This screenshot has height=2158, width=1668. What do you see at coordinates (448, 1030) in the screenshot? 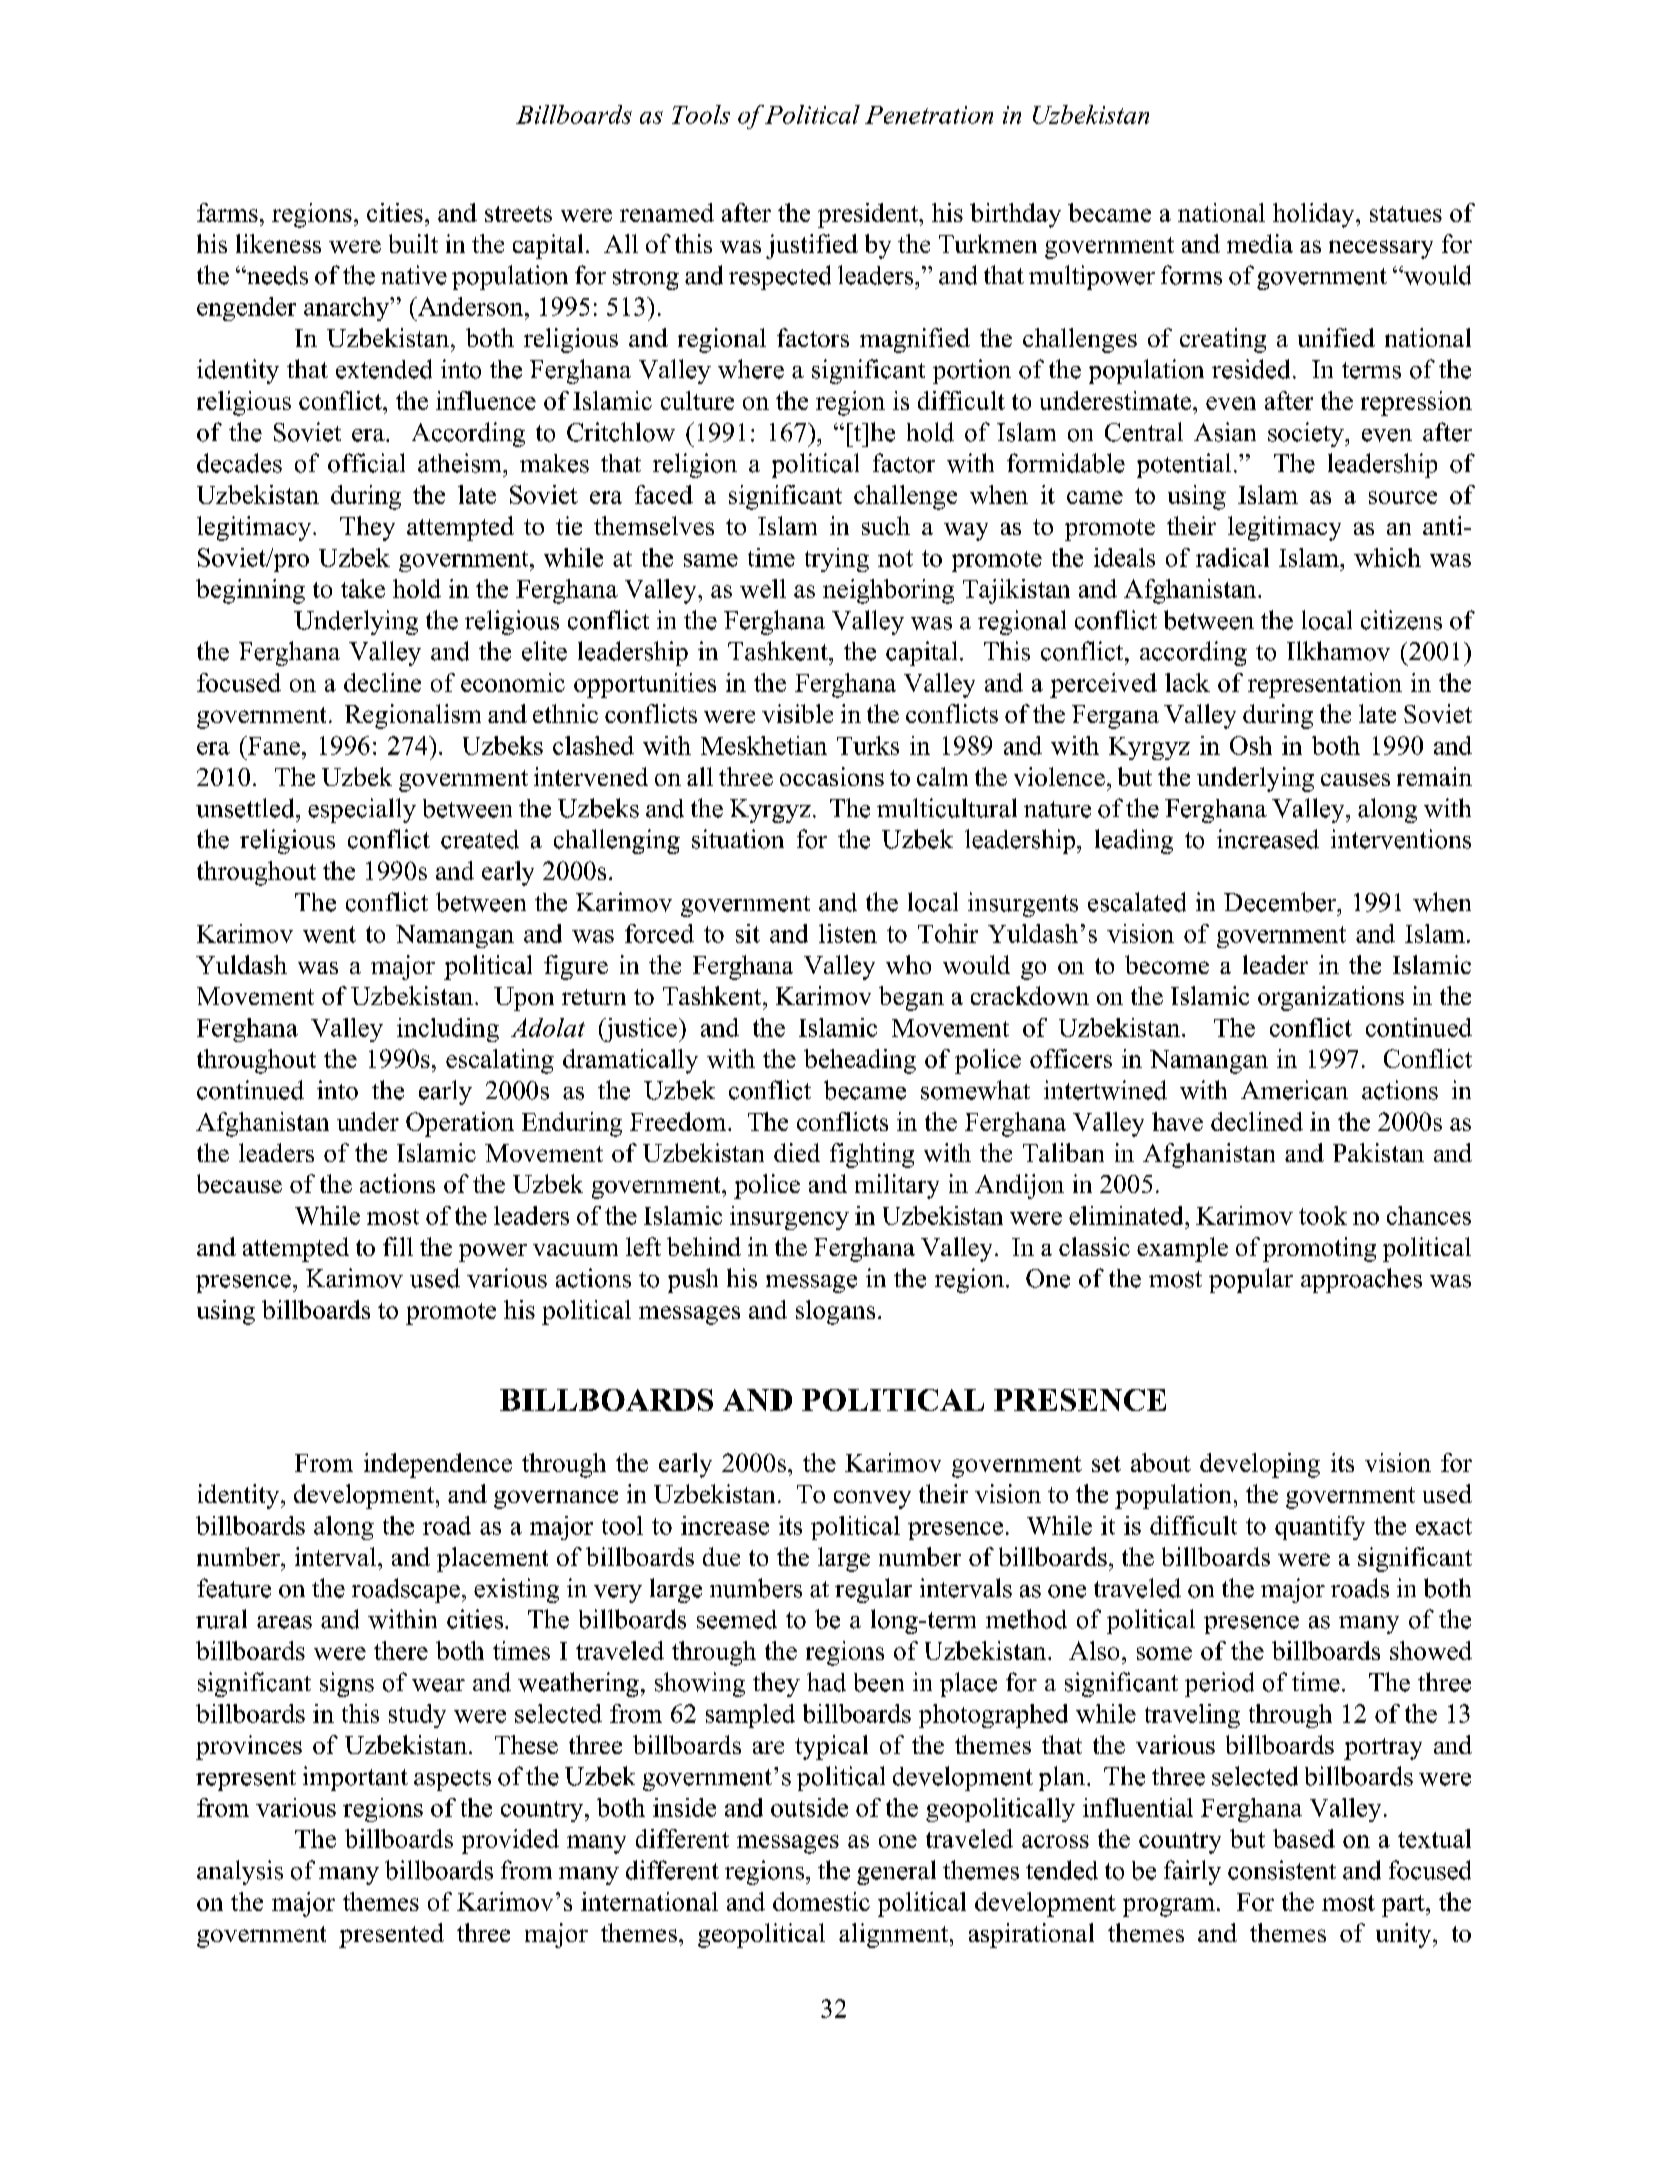
I see `including` at bounding box center [448, 1030].
